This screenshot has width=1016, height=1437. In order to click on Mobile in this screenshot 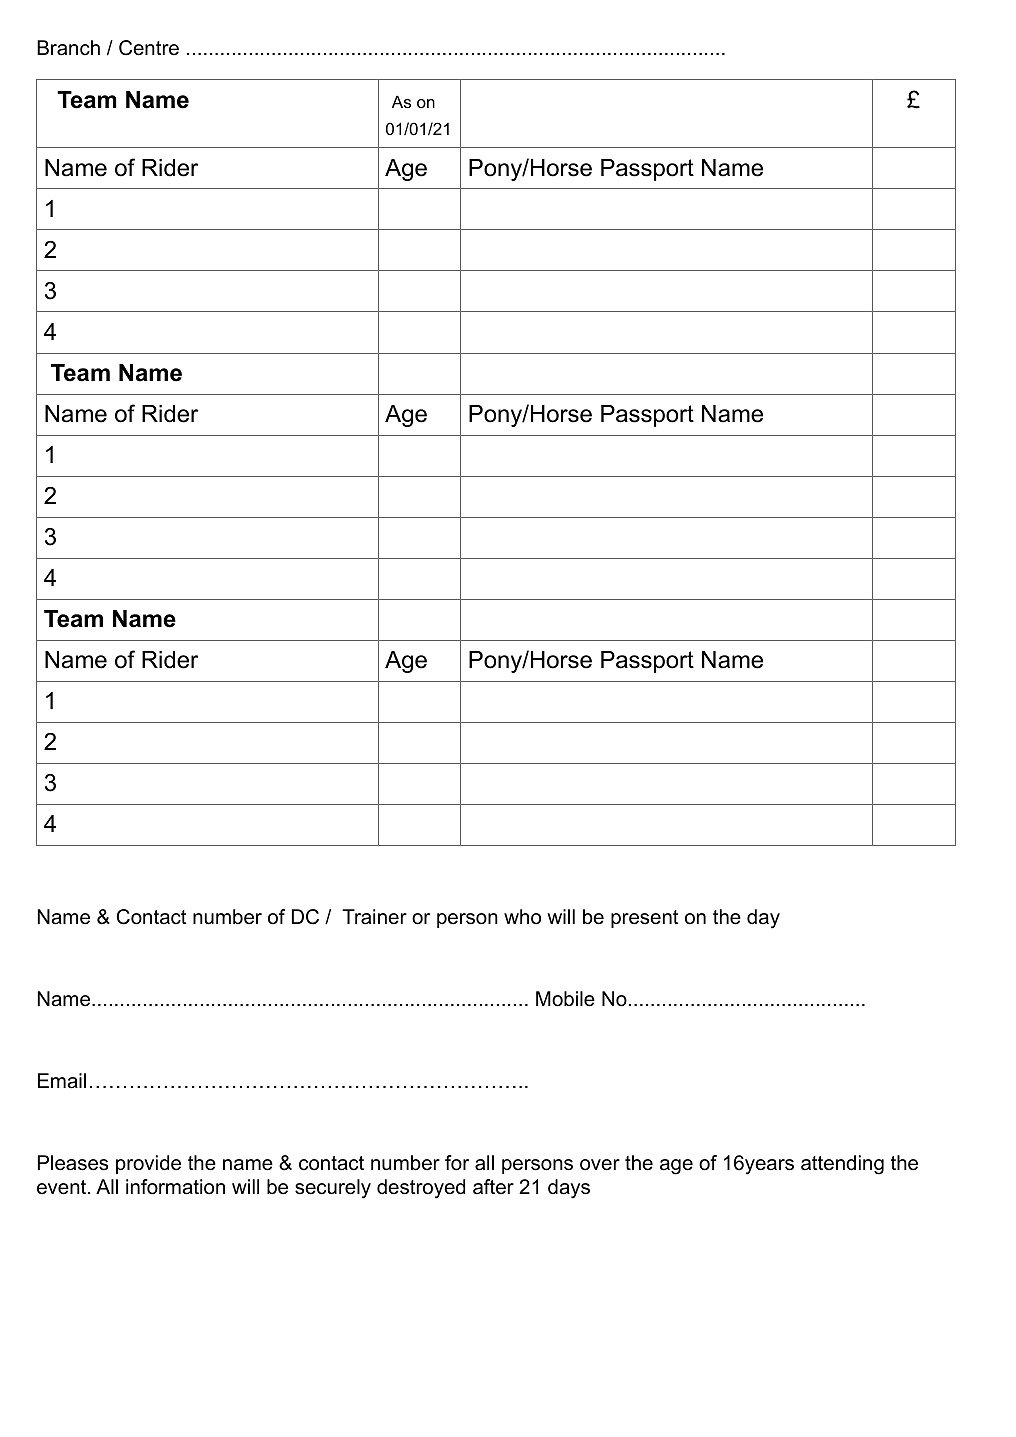, I will do `click(565, 999)`.
